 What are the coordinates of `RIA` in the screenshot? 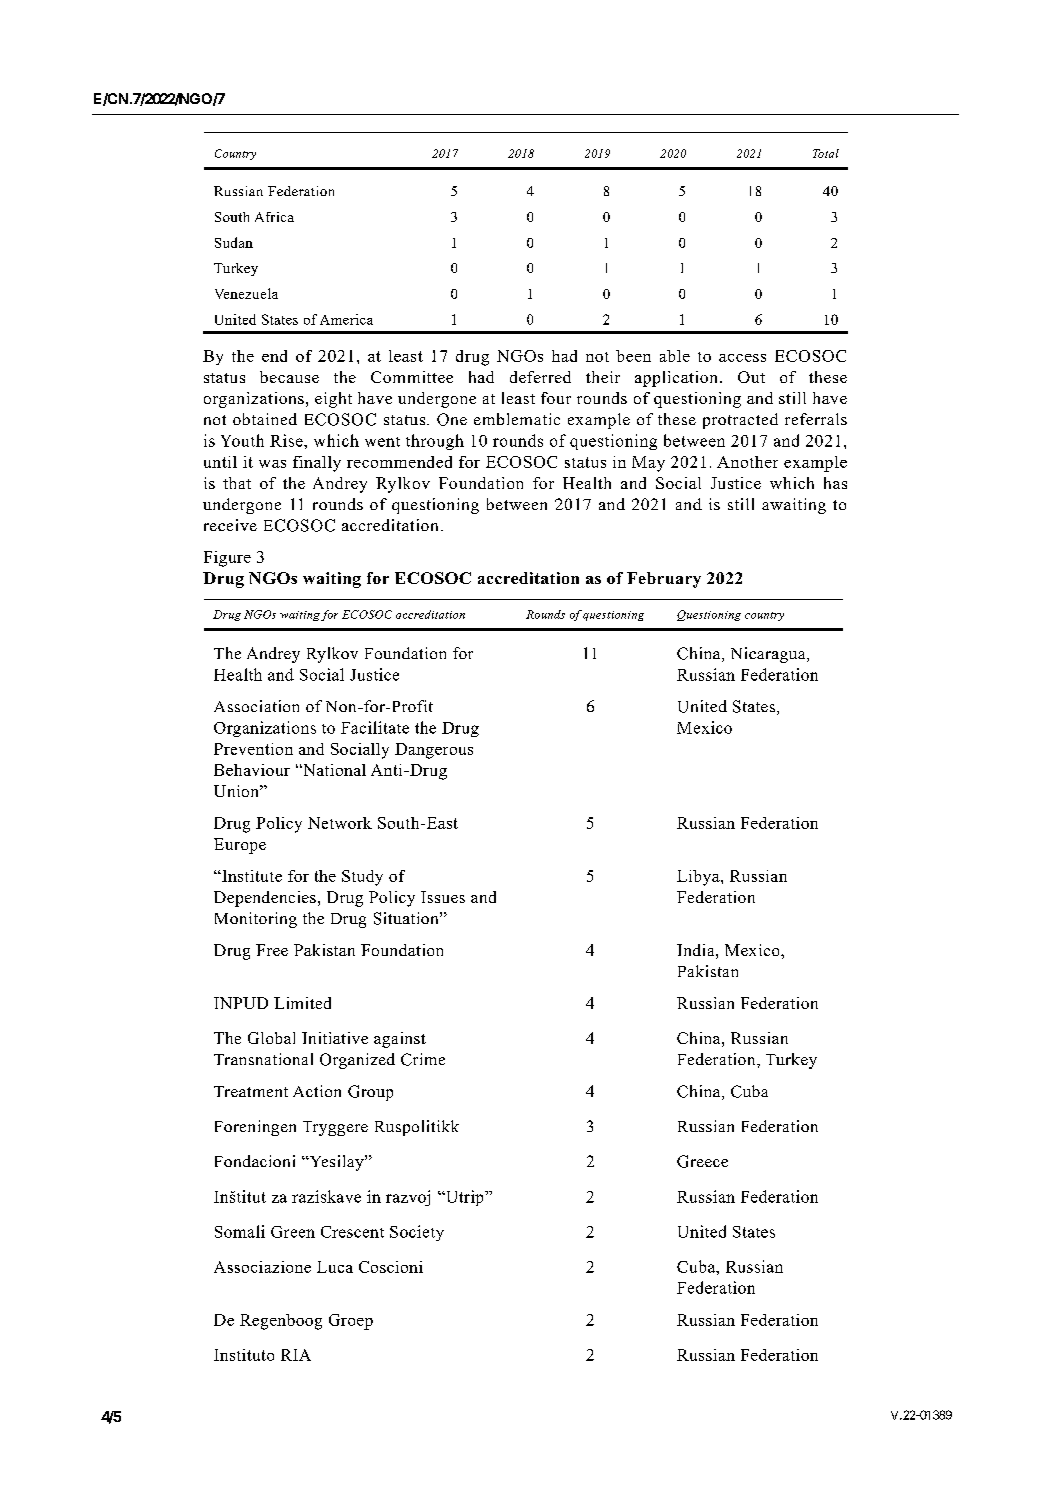 It's located at (296, 1355).
